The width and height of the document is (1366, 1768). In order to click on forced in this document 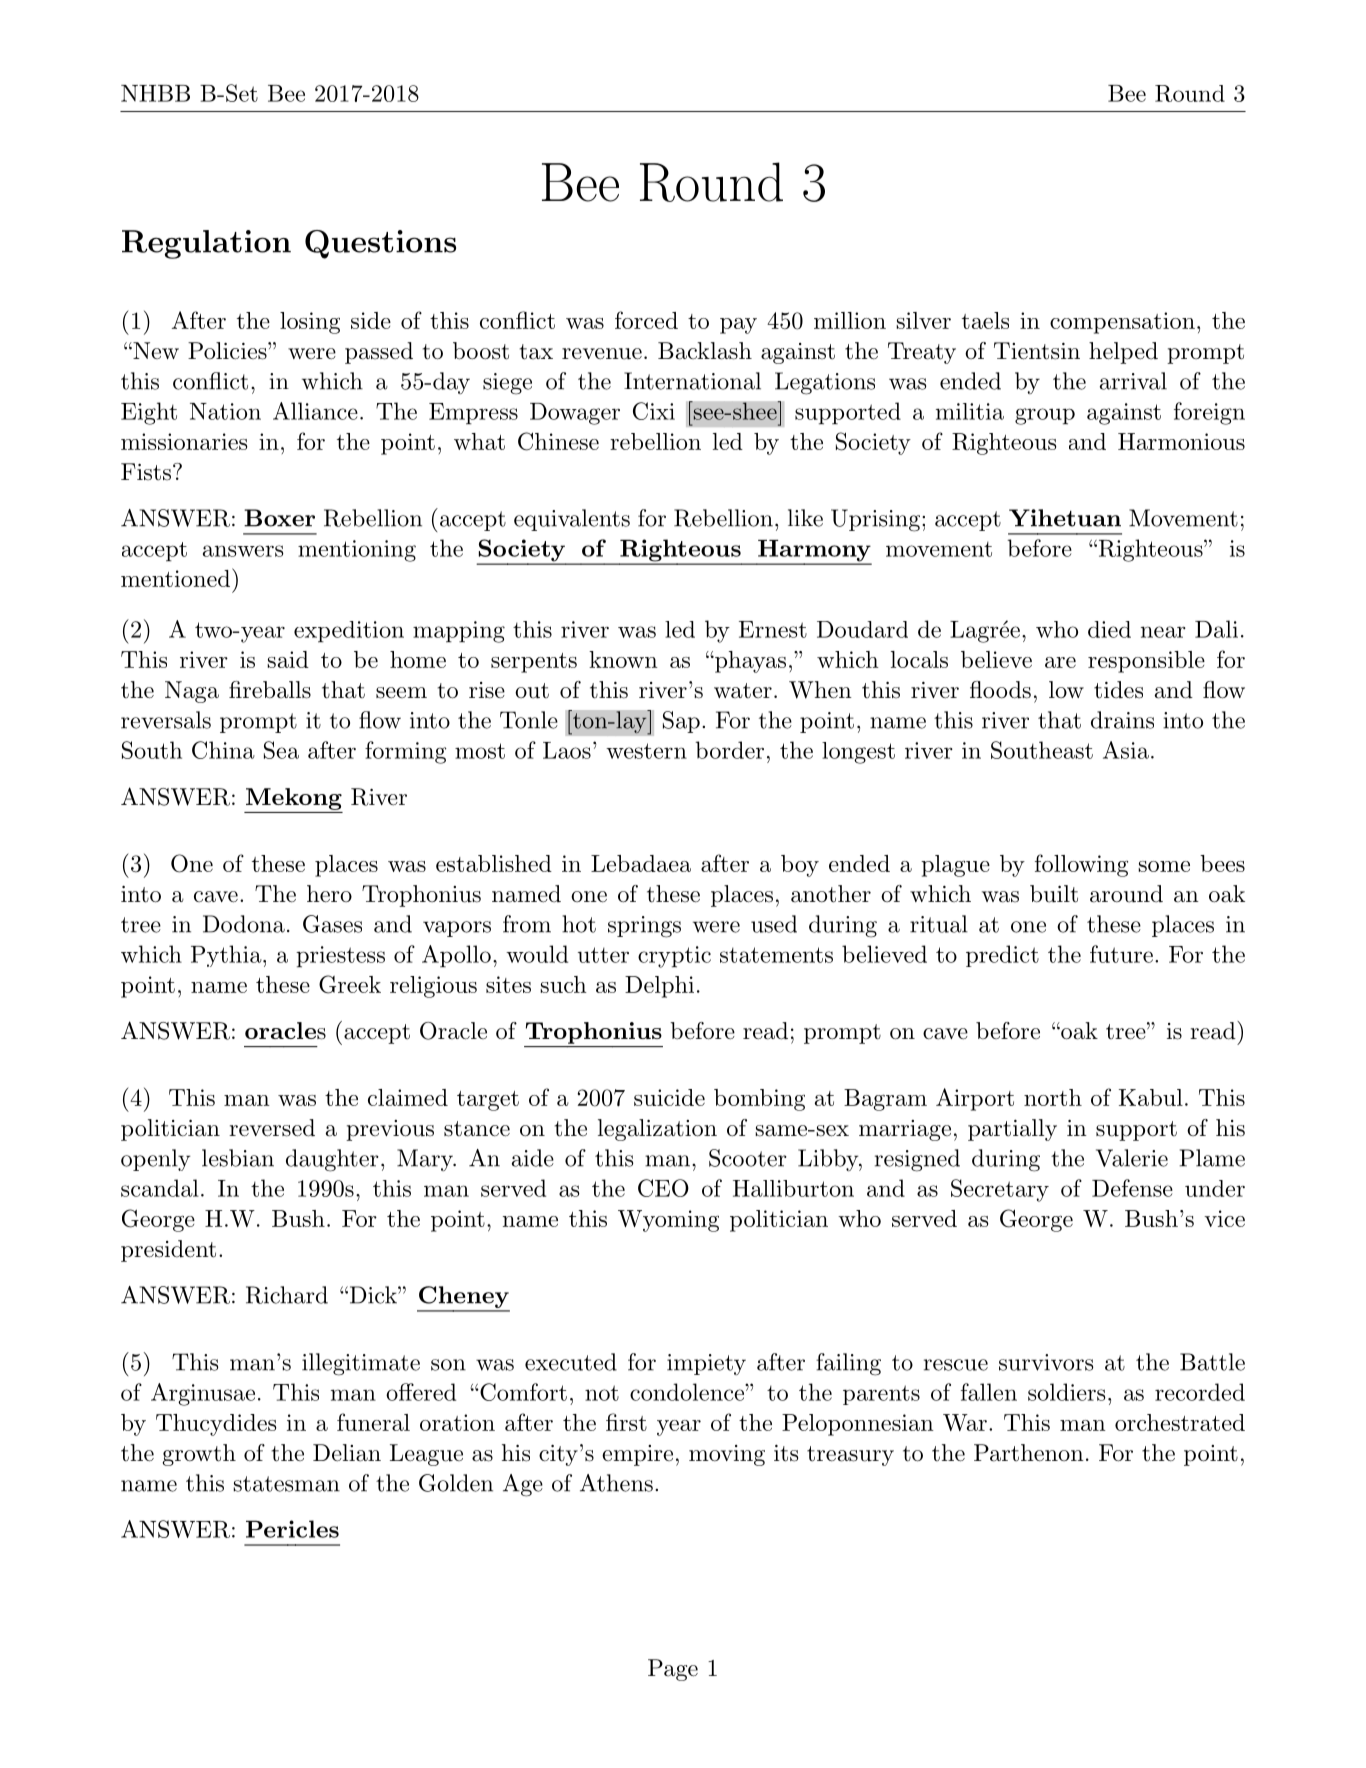, I will do `click(646, 320)`.
